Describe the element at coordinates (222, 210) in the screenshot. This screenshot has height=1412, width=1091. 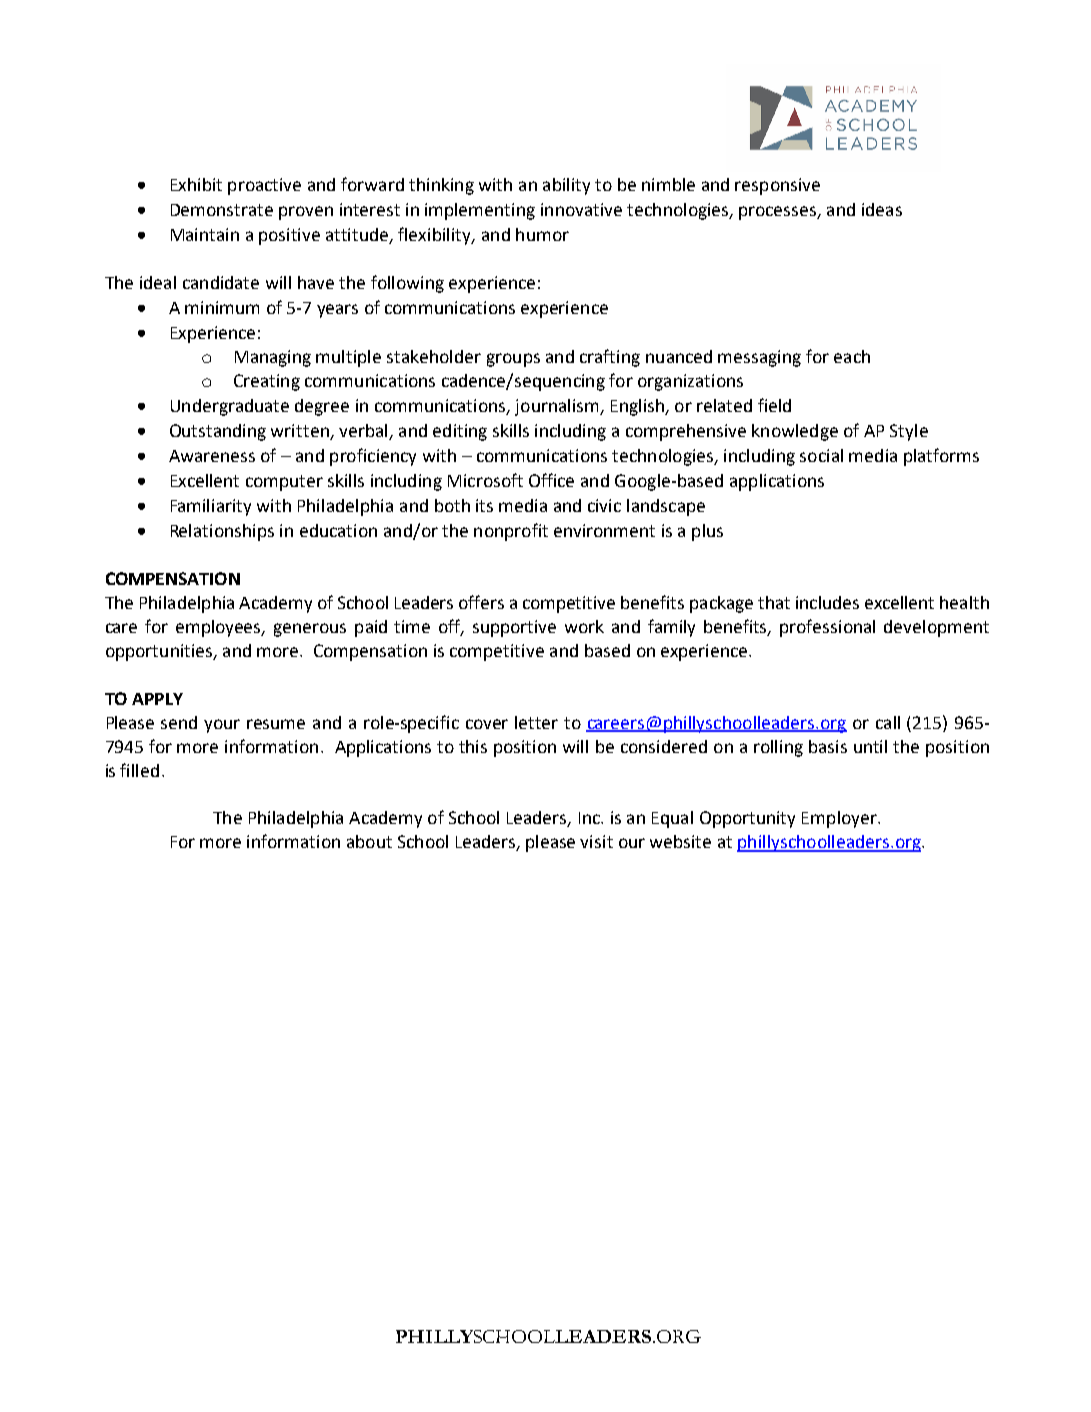
I see `Demonstrate` at that location.
